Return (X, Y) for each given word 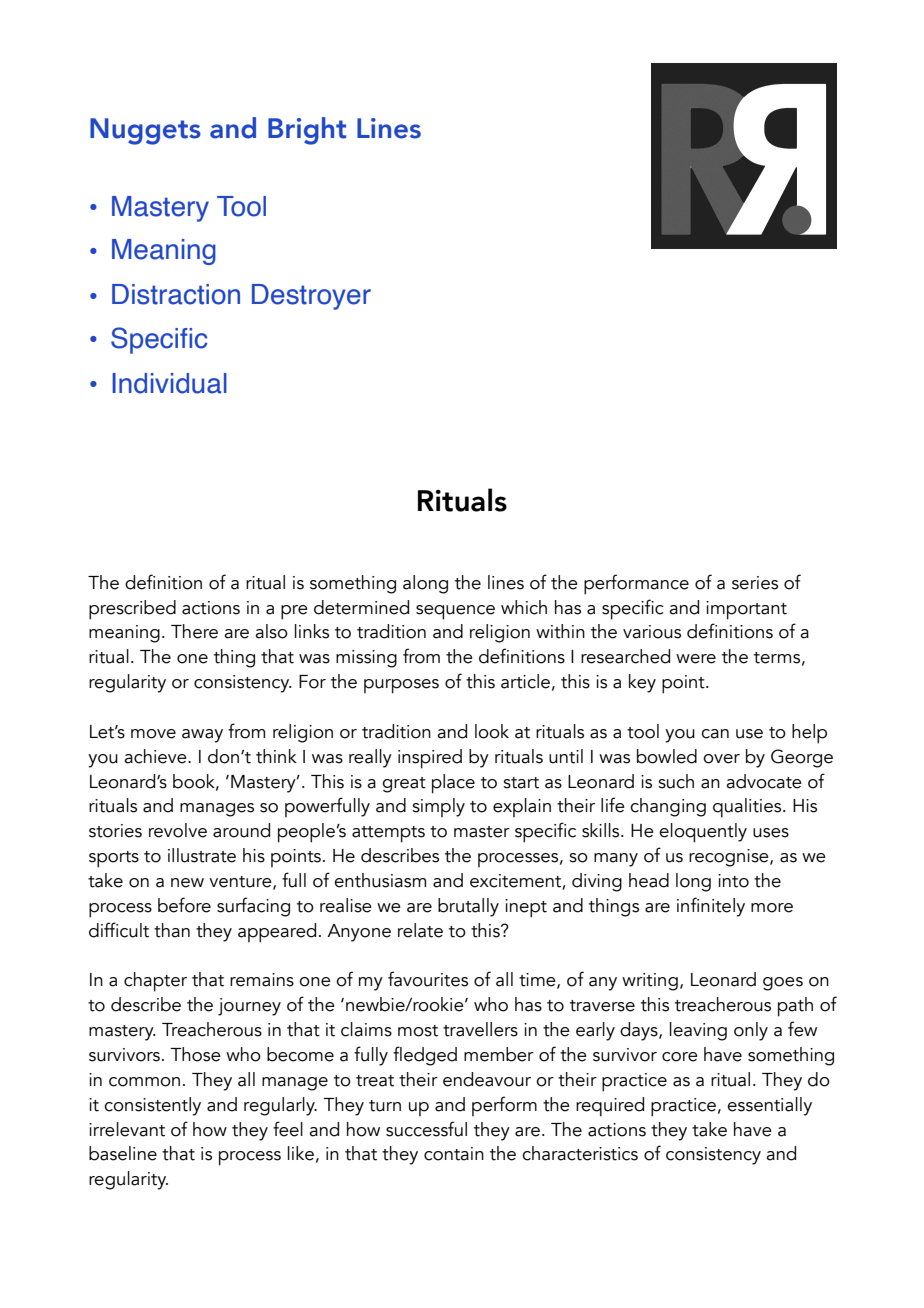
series (755, 583)
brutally (468, 907)
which (524, 607)
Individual (169, 383)
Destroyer (311, 297)
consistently (152, 1106)
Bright (307, 131)
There (194, 631)
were (696, 659)
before (184, 905)
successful (426, 1129)
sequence (455, 612)
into (733, 881)
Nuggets (145, 131)
